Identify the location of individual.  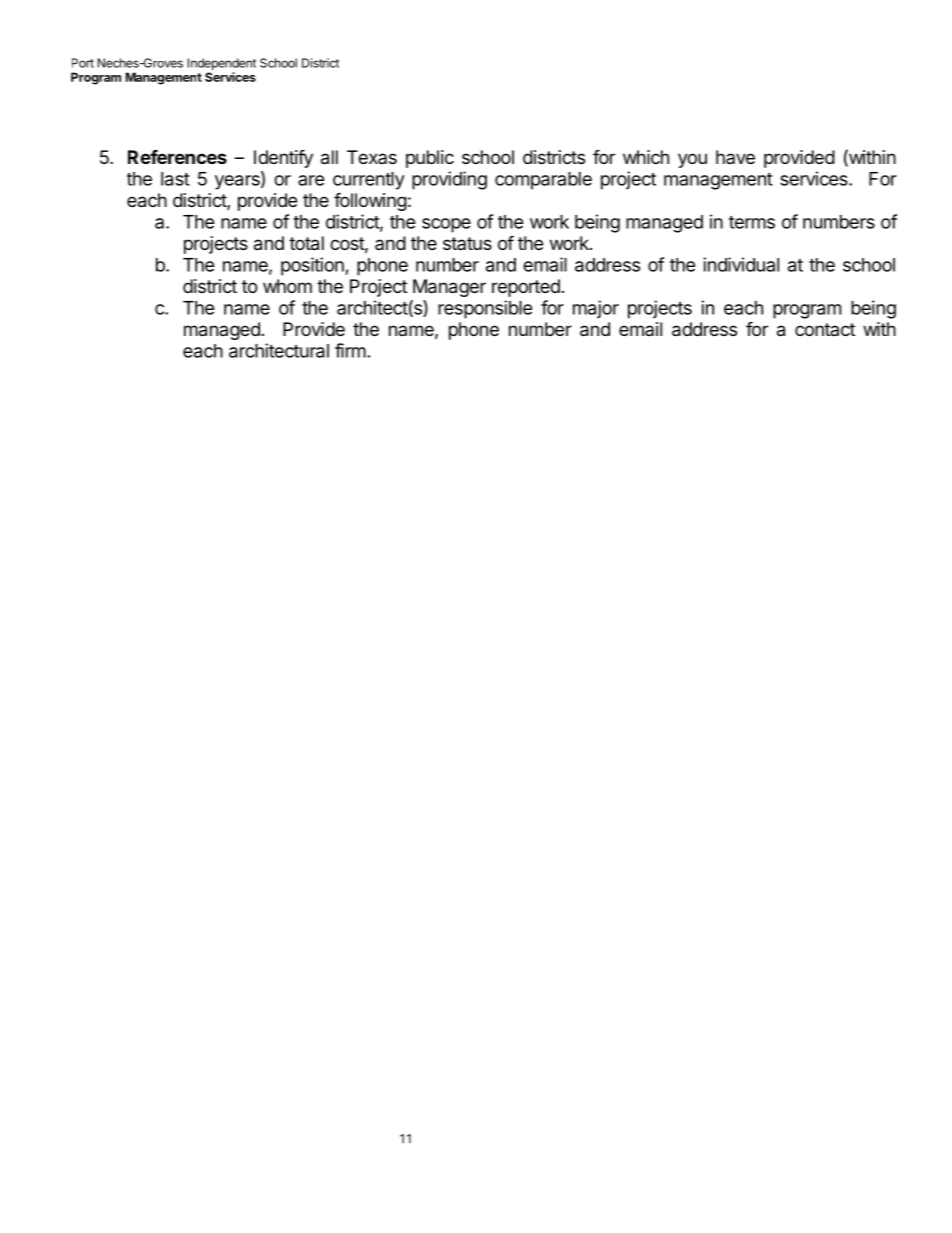
(741, 264).
